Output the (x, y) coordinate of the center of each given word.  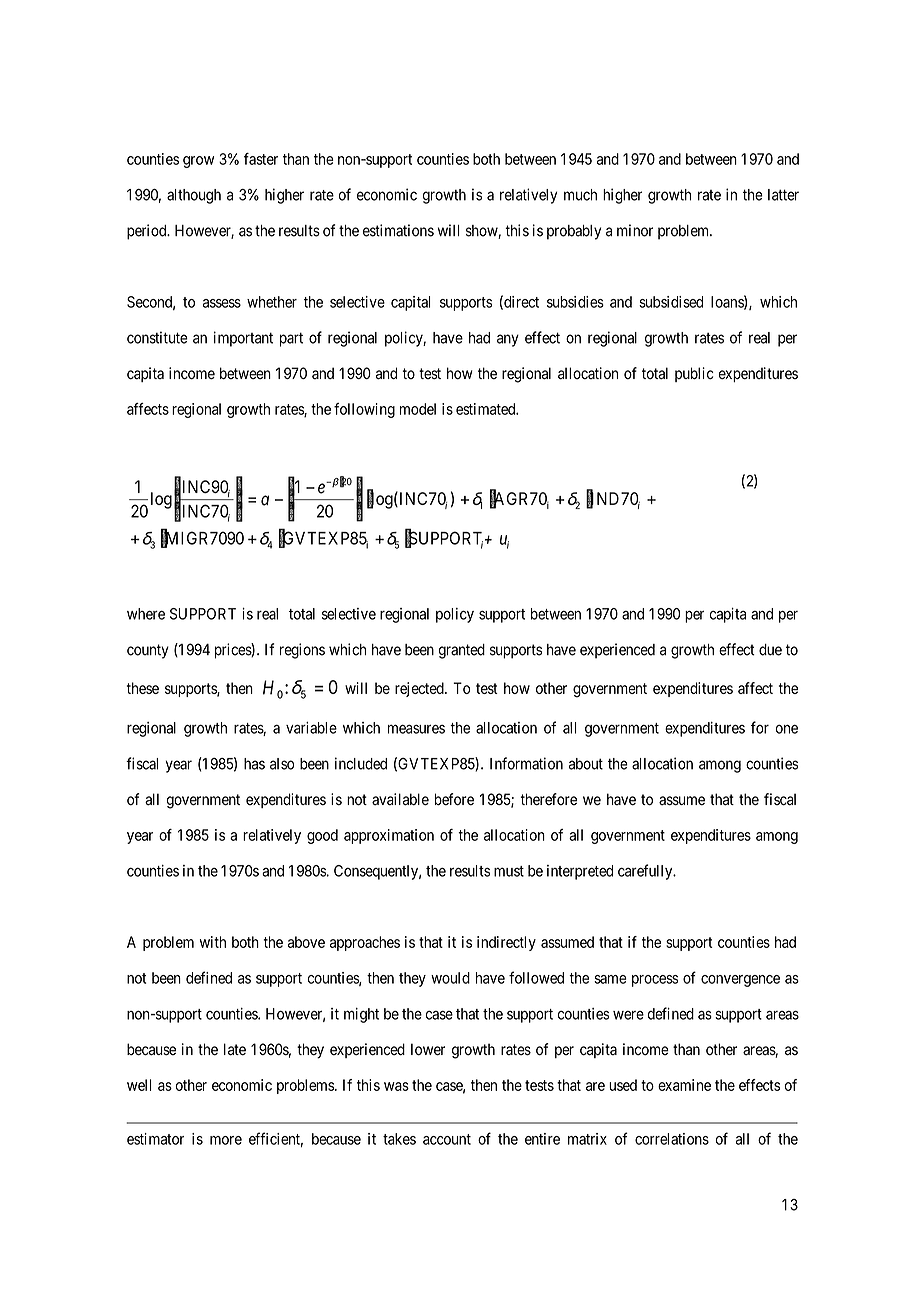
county (148, 651)
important (243, 339)
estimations (398, 230)
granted (462, 651)
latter (783, 195)
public (694, 374)
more (226, 1140)
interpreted (580, 872)
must (509, 871)
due (770, 650)
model (418, 409)
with (213, 942)
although (194, 196)
